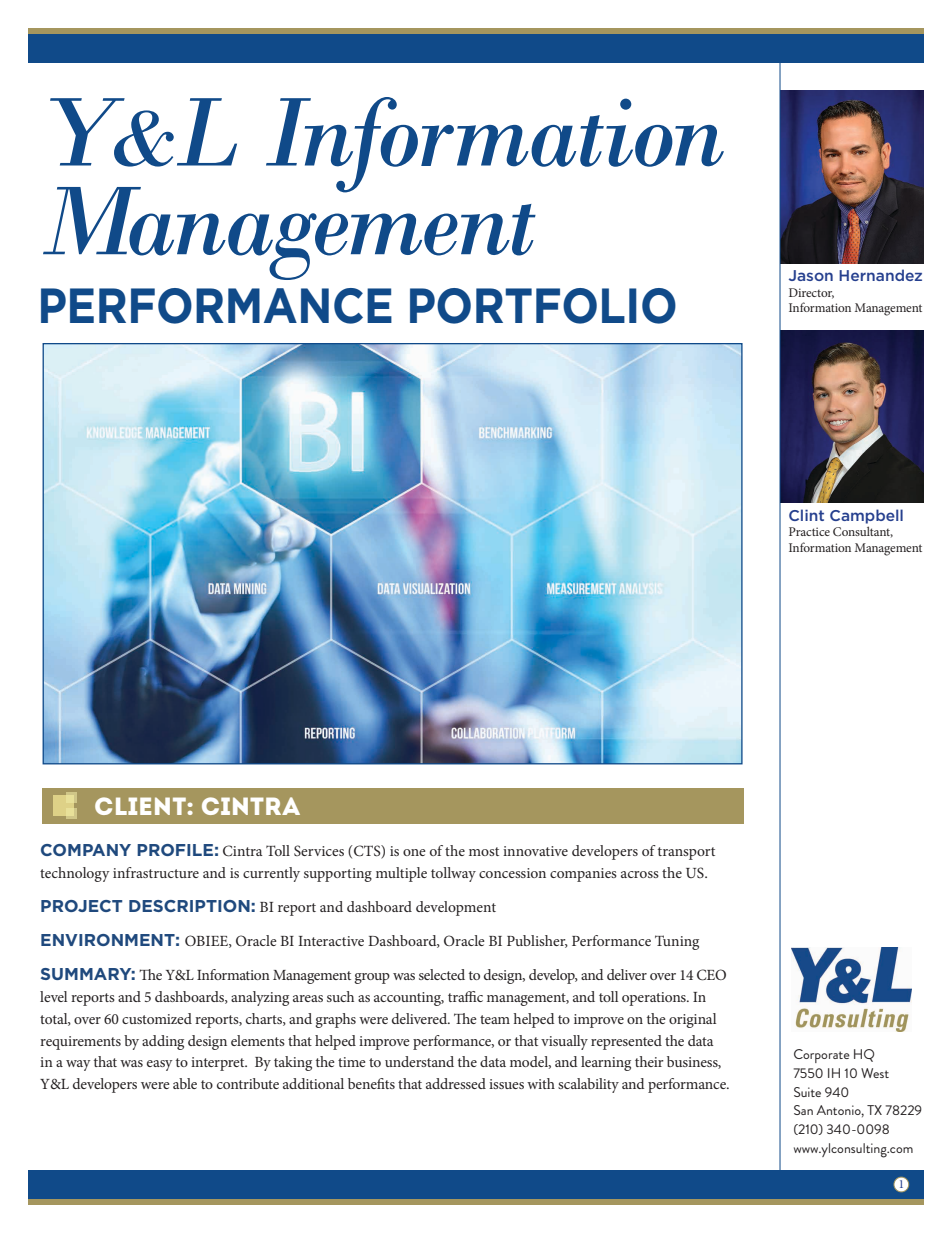 The image size is (952, 1233). Describe the element at coordinates (811, 275) in the screenshot. I see `Jason` at that location.
